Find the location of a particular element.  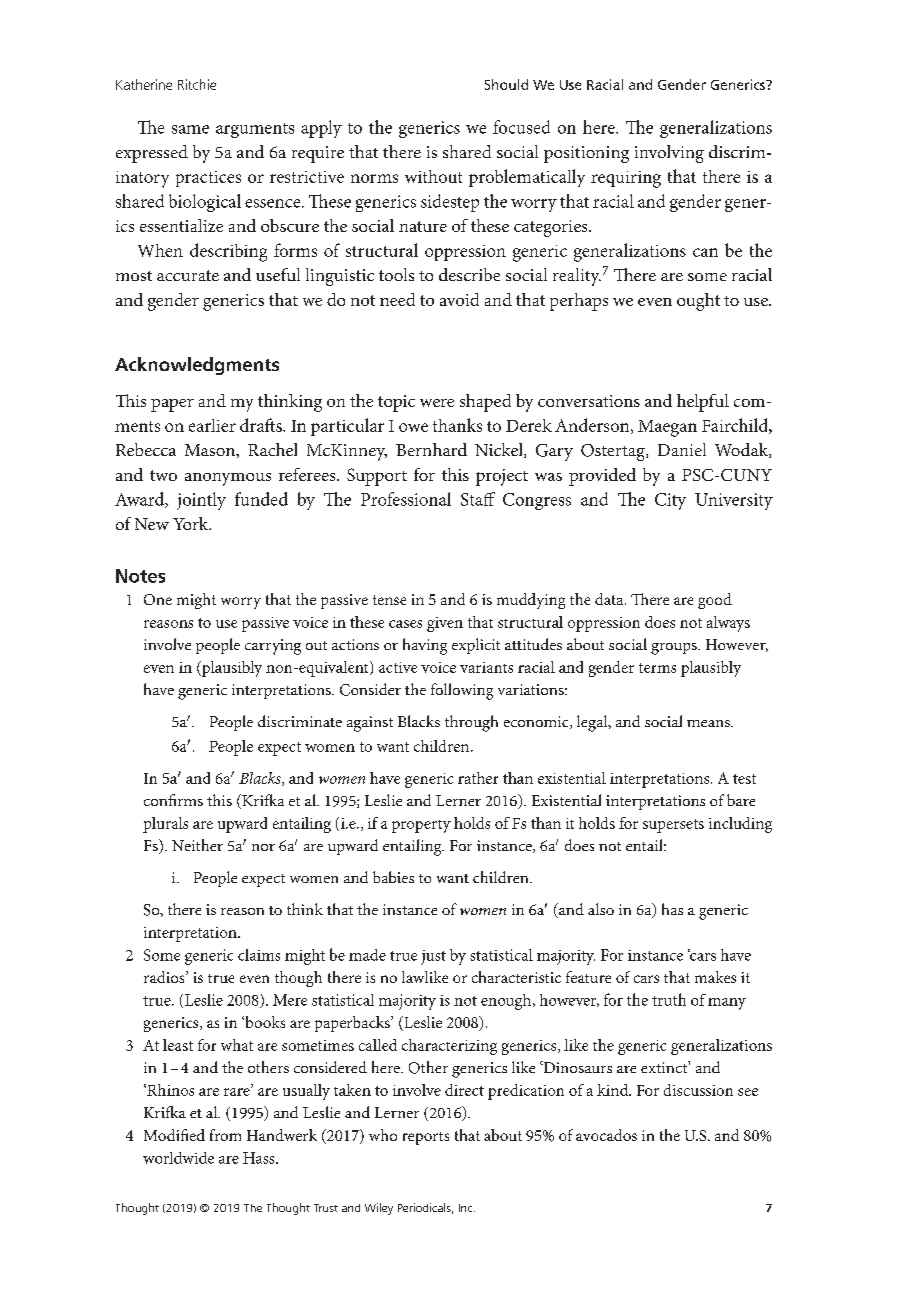

supersets is located at coordinates (673, 826).
